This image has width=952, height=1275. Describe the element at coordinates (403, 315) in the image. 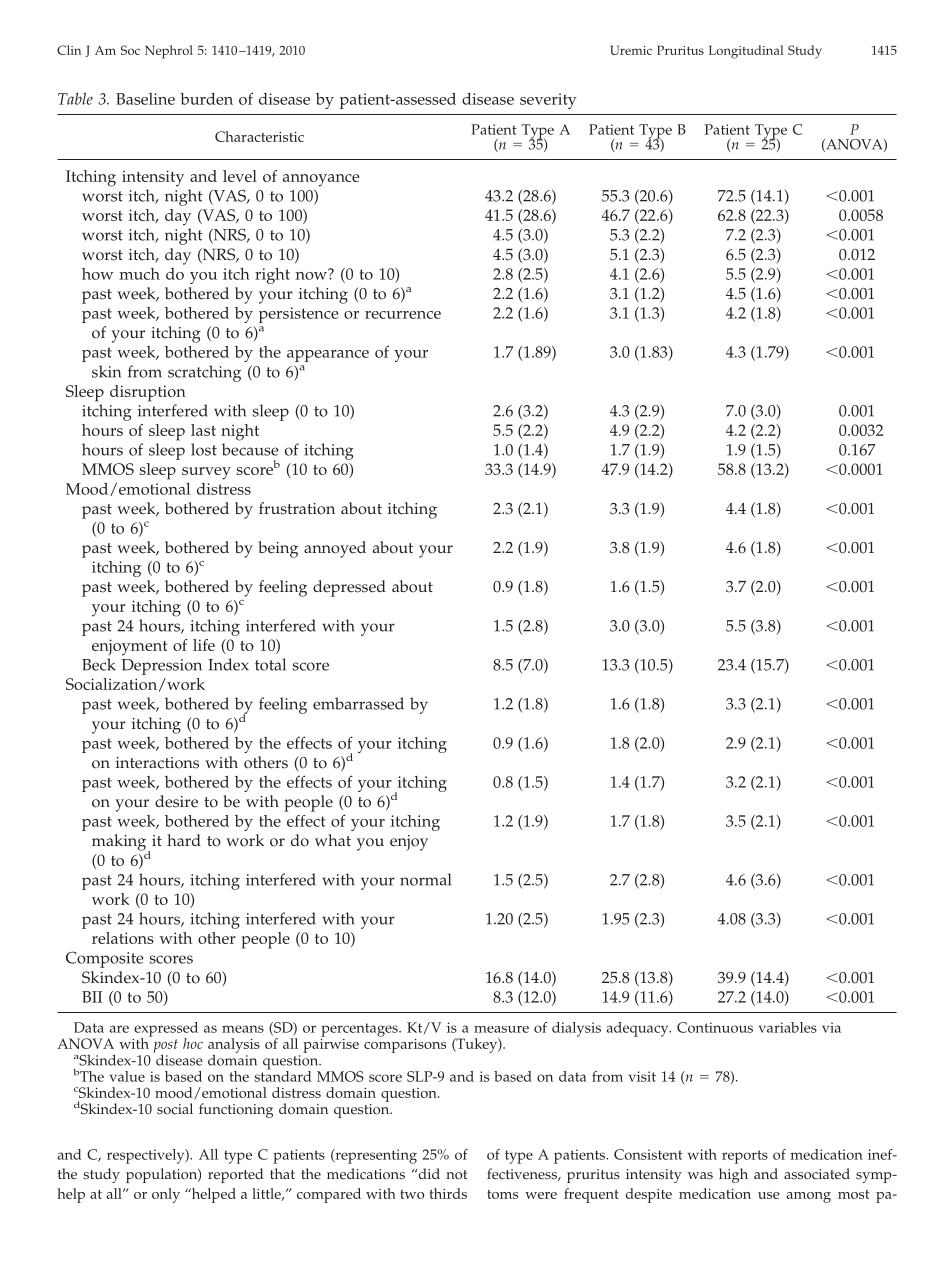

I see `recurrence` at that location.
